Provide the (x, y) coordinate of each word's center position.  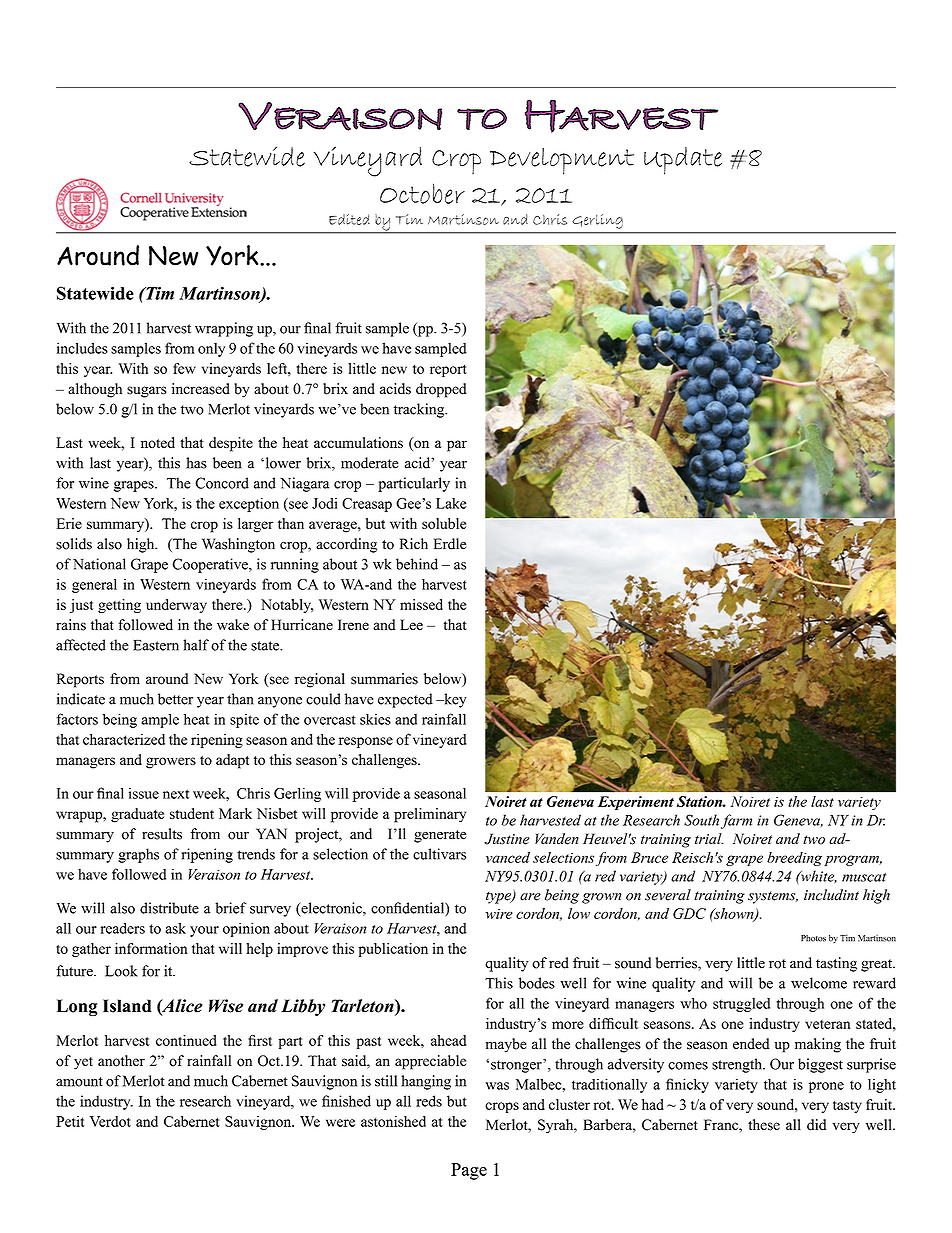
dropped (441, 390)
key (454, 700)
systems (773, 897)
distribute (169, 908)
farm (736, 821)
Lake (451, 503)
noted (158, 442)
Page (469, 1171)
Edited (349, 219)
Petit (70, 1121)
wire (498, 914)
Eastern (156, 645)
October (422, 194)
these (764, 1125)
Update (683, 161)
